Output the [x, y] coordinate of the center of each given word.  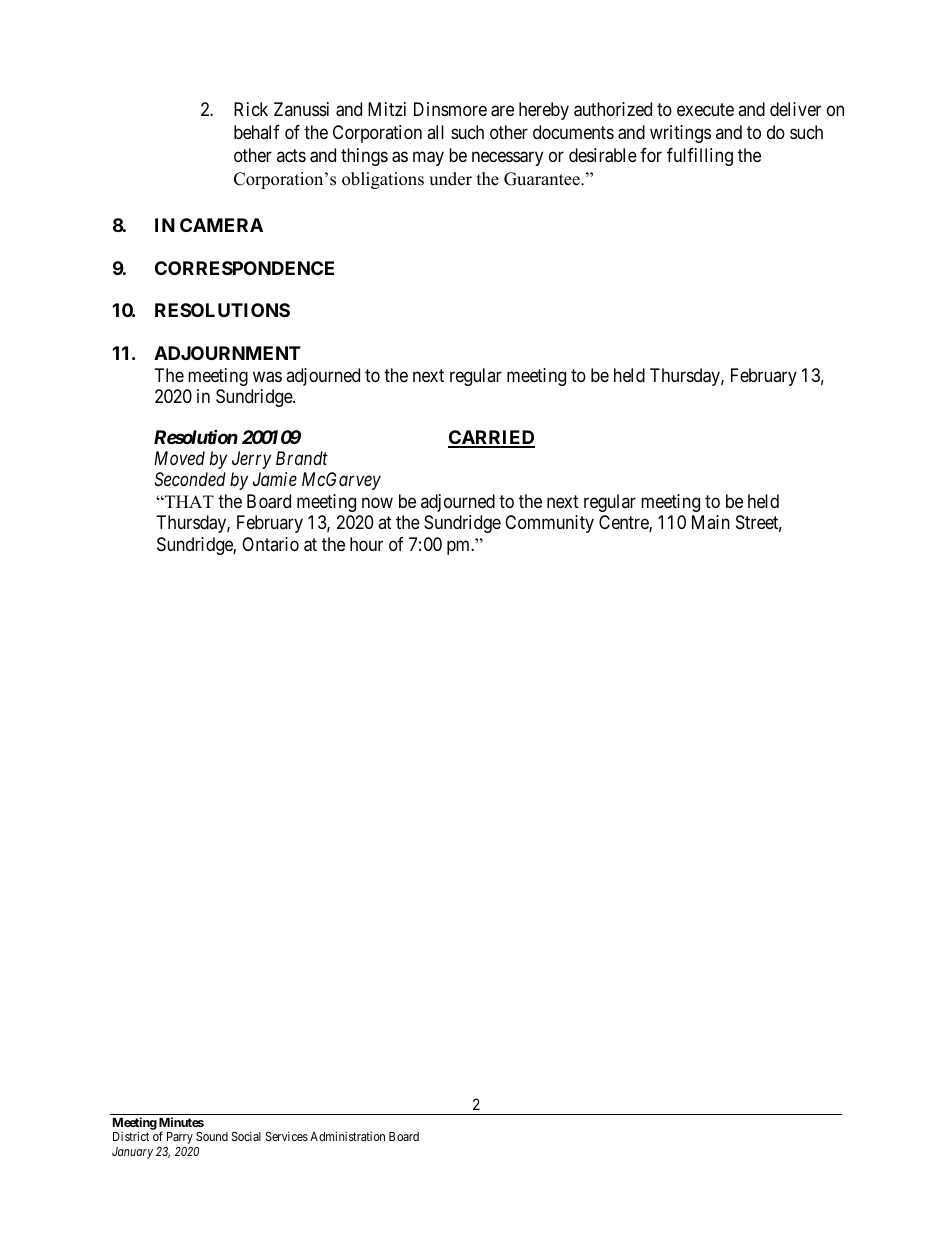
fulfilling [700, 157]
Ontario [270, 544]
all [435, 132]
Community [549, 524]
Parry [180, 1138]
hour [366, 544]
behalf [257, 132]
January [132, 1153]
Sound [212, 1136]
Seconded [190, 479]
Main [711, 522]
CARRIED [491, 438]
